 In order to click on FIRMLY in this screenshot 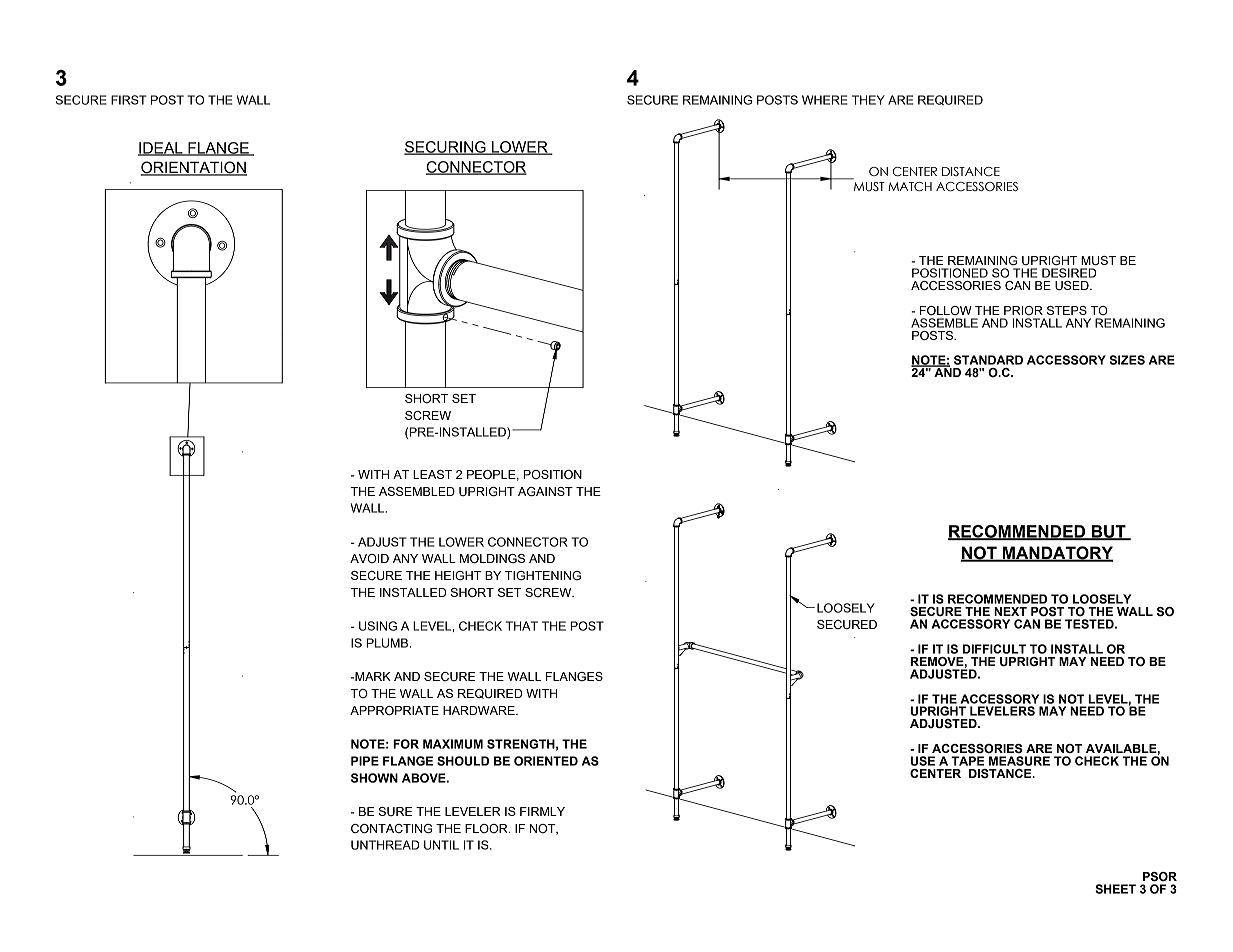, I will do `click(542, 811)`.
